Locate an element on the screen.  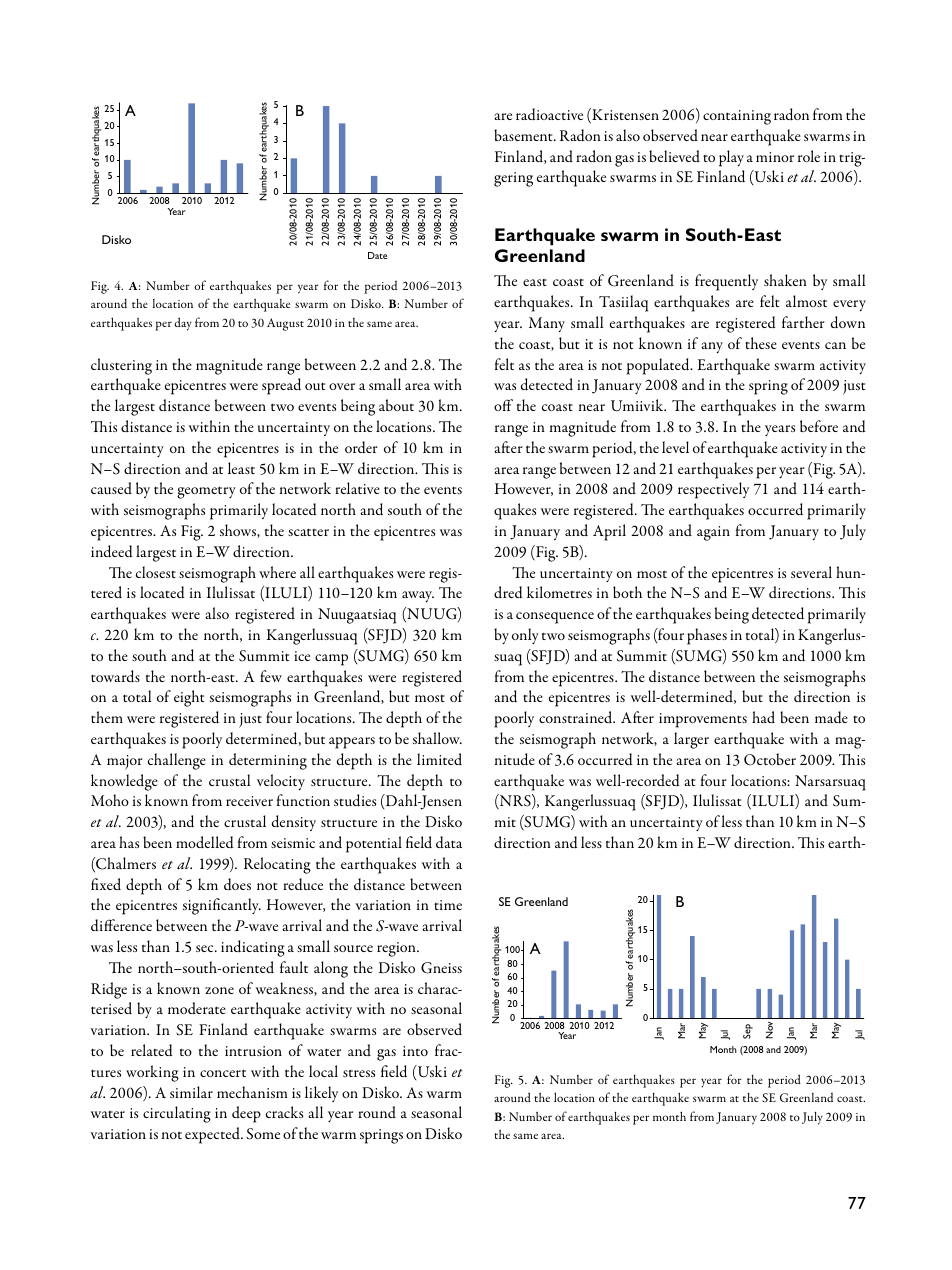
Date is located at coordinates (378, 255).
